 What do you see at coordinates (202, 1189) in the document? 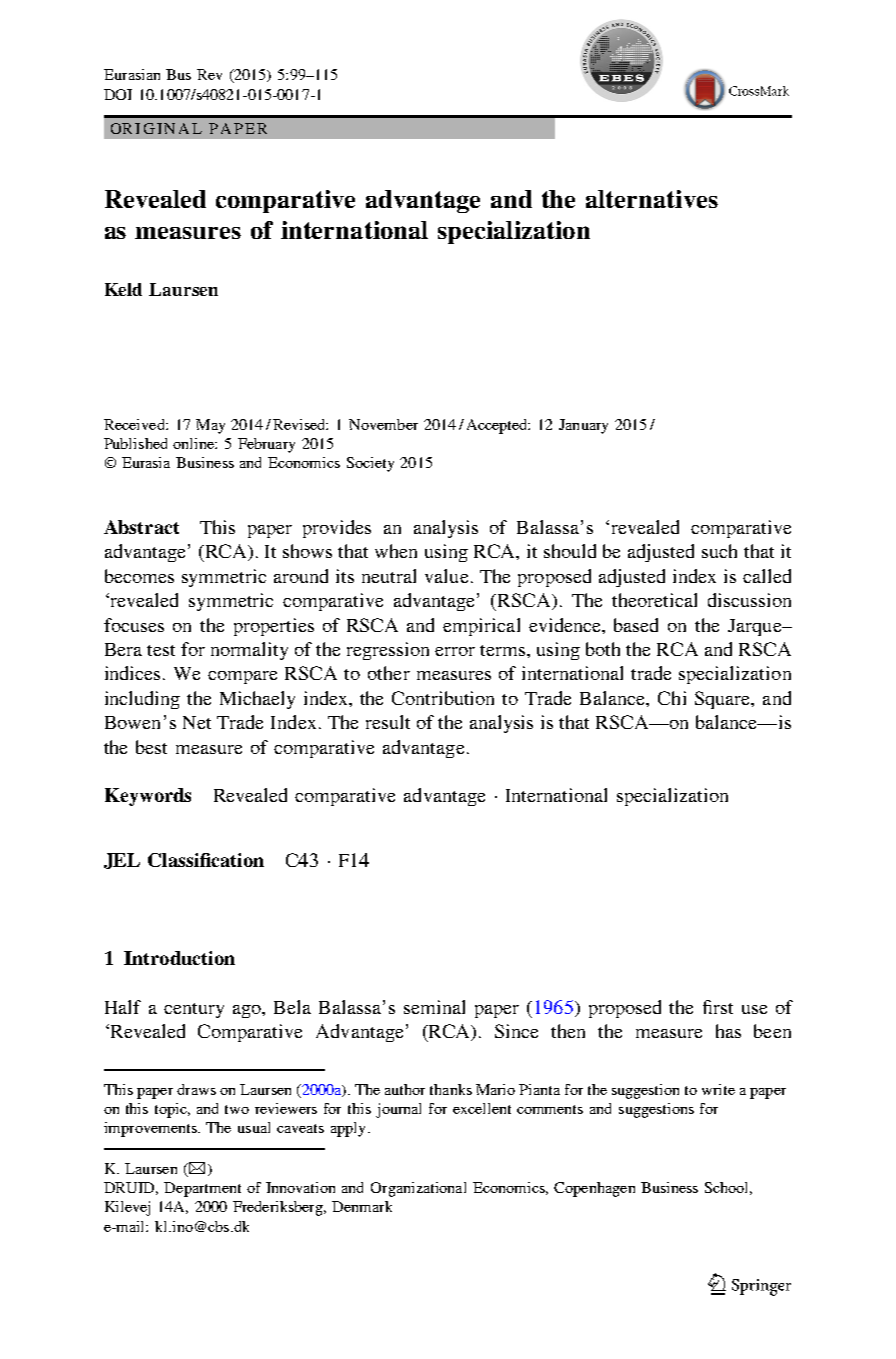
I see `Department` at bounding box center [202, 1189].
